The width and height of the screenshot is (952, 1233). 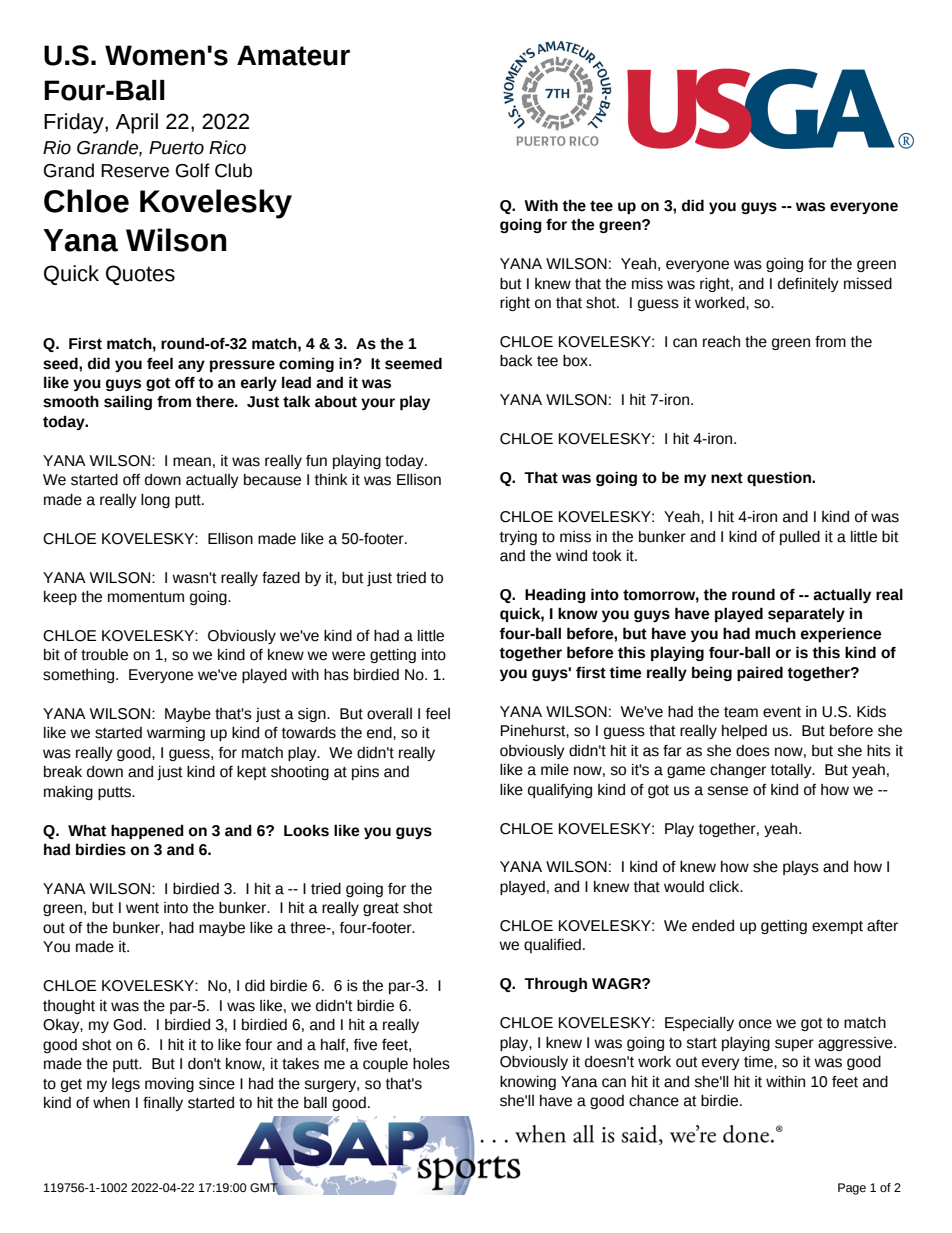 What do you see at coordinates (163, 1104) in the screenshot?
I see `finally` at bounding box center [163, 1104].
